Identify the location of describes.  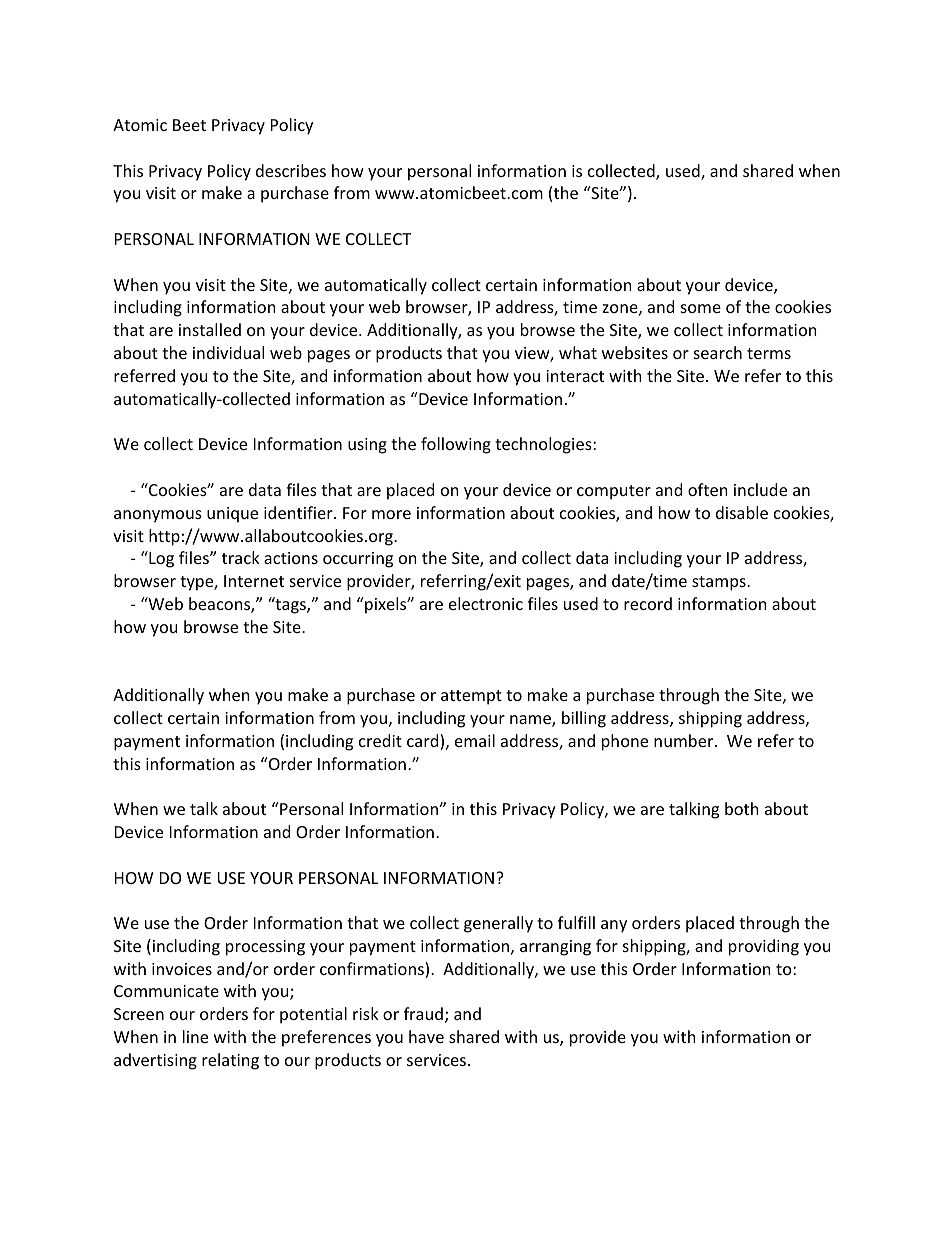
(291, 170).
